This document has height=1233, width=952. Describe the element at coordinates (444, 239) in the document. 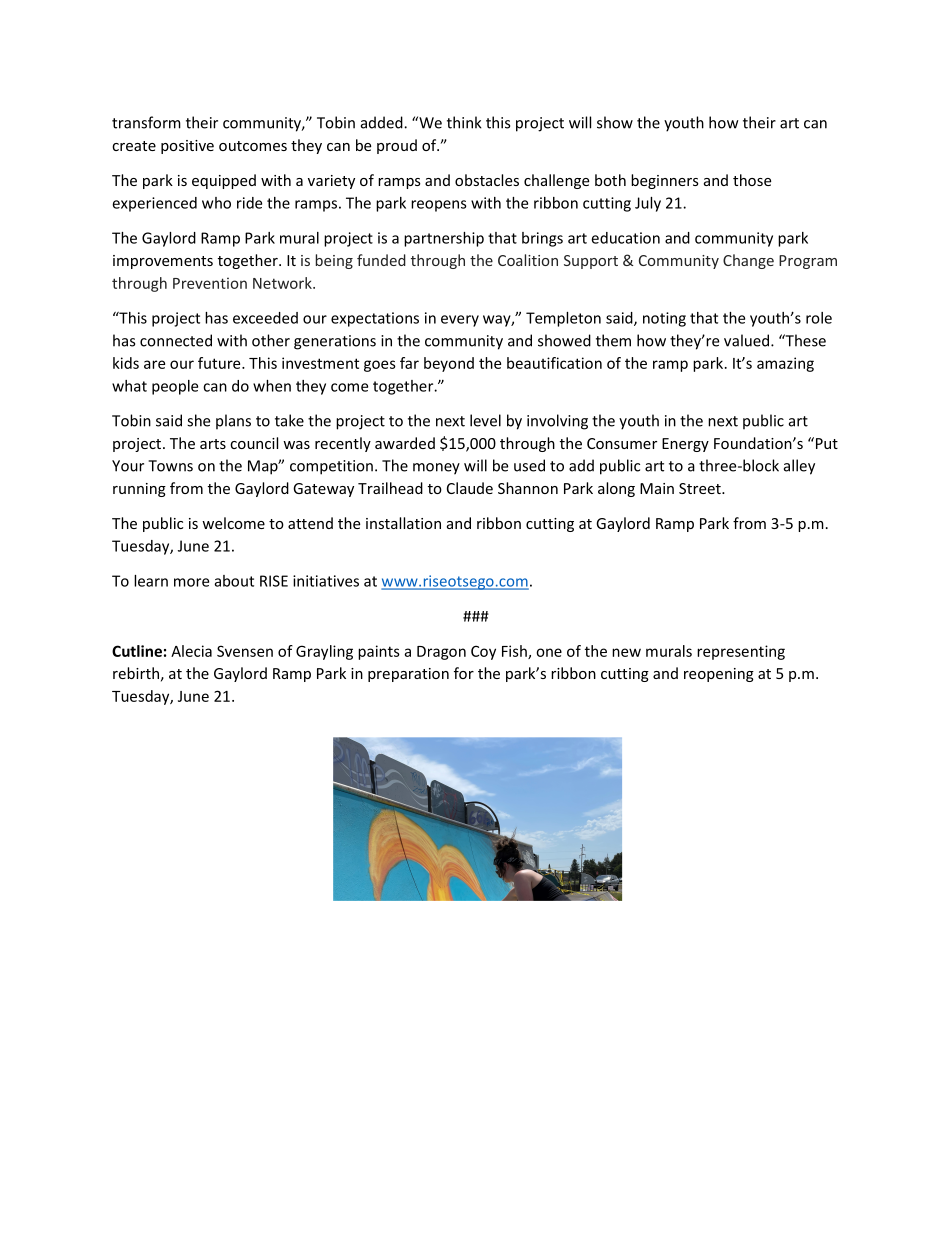

I see `partnership` at that location.
